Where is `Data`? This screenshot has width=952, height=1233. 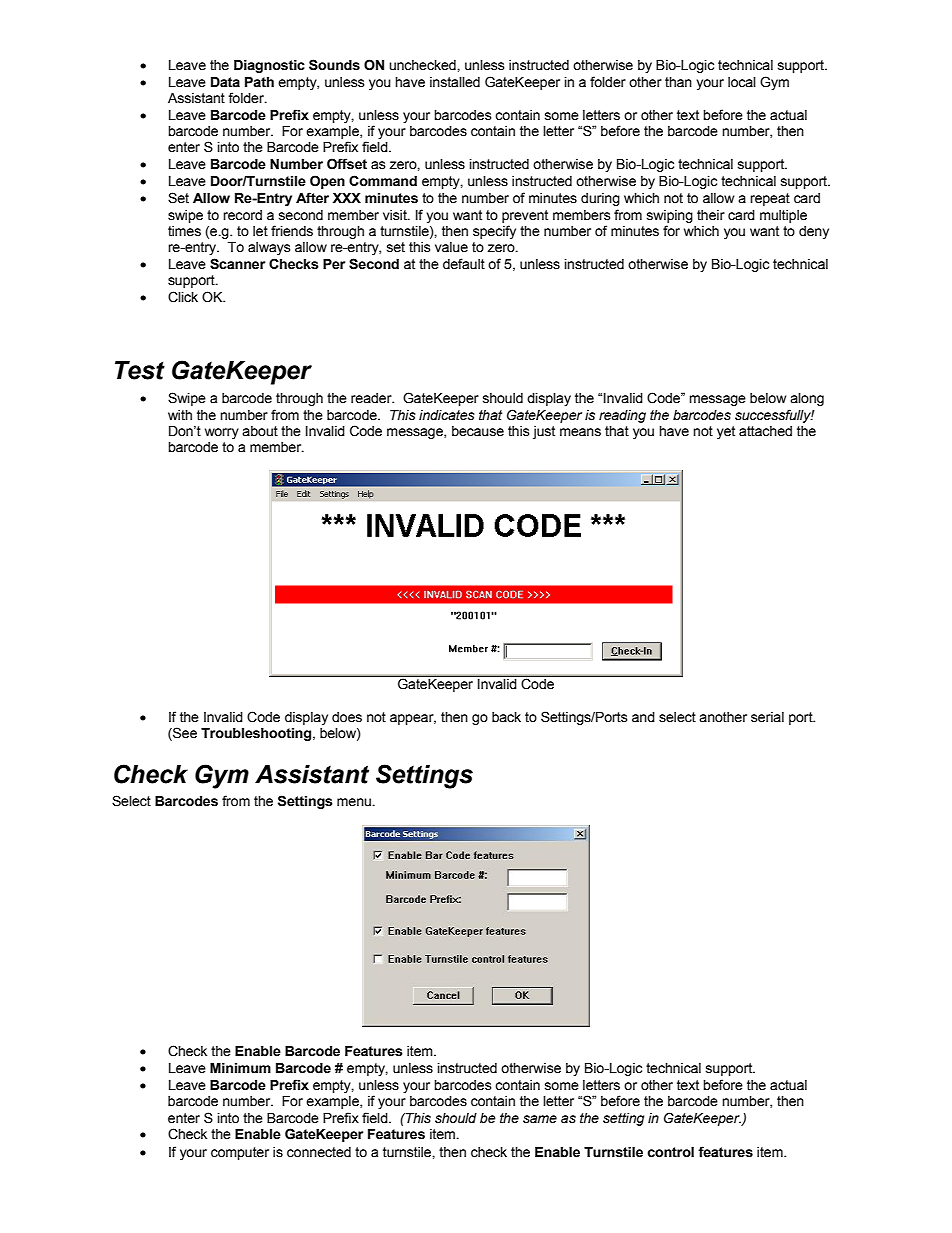 Data is located at coordinates (225, 82).
